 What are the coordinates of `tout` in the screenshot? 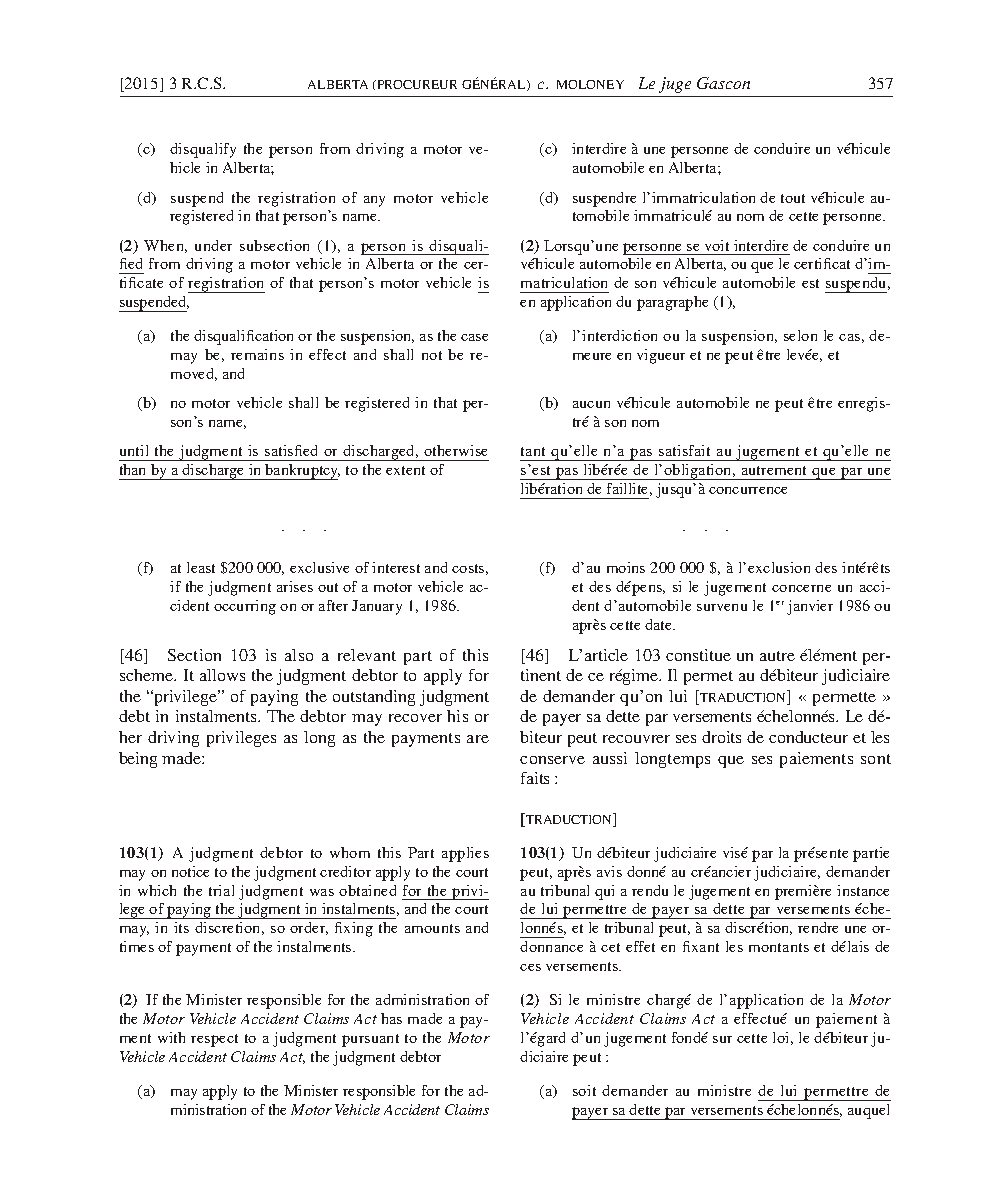 It's located at (793, 198).
